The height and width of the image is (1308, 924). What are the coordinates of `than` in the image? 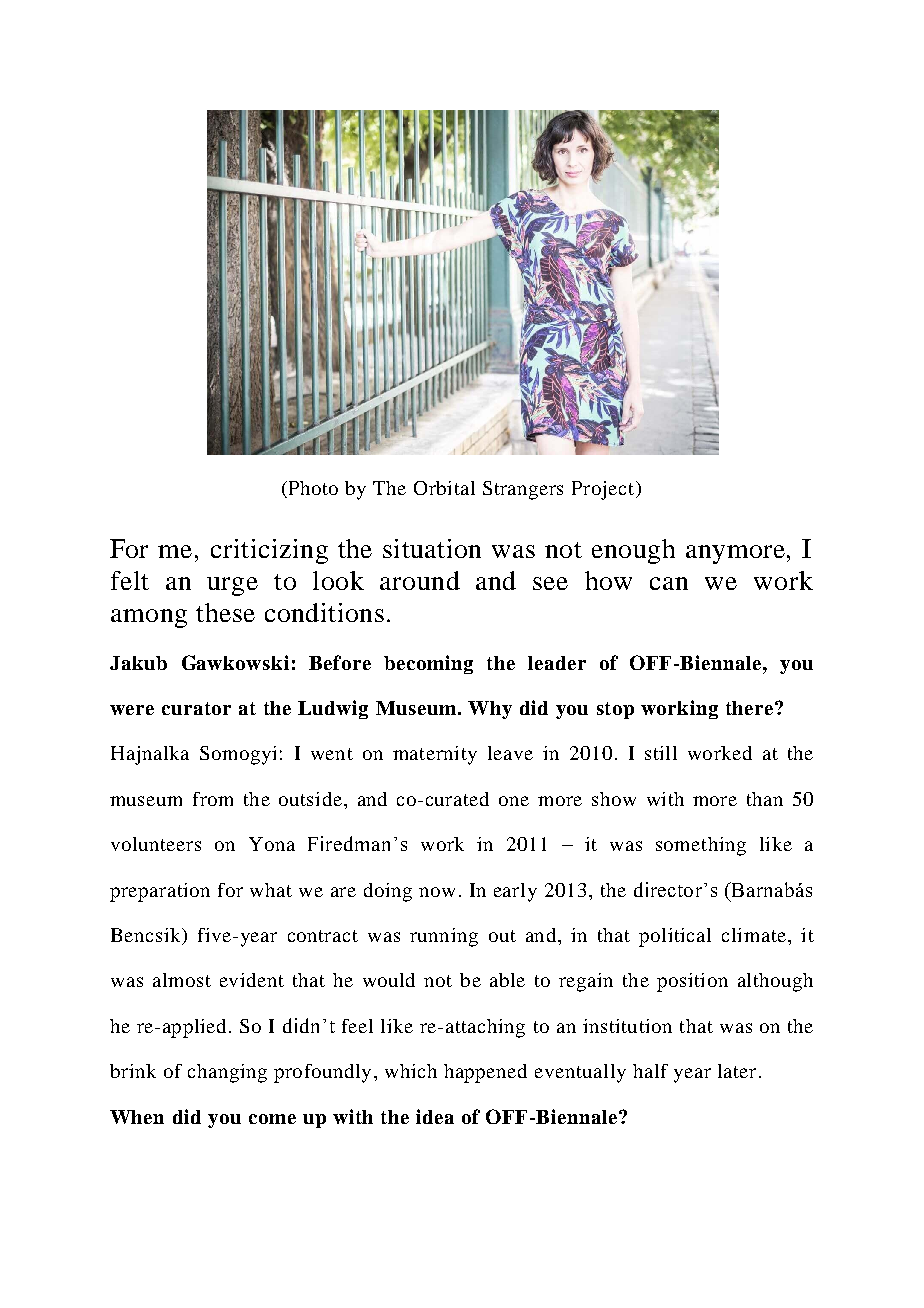 It's located at (765, 799).
